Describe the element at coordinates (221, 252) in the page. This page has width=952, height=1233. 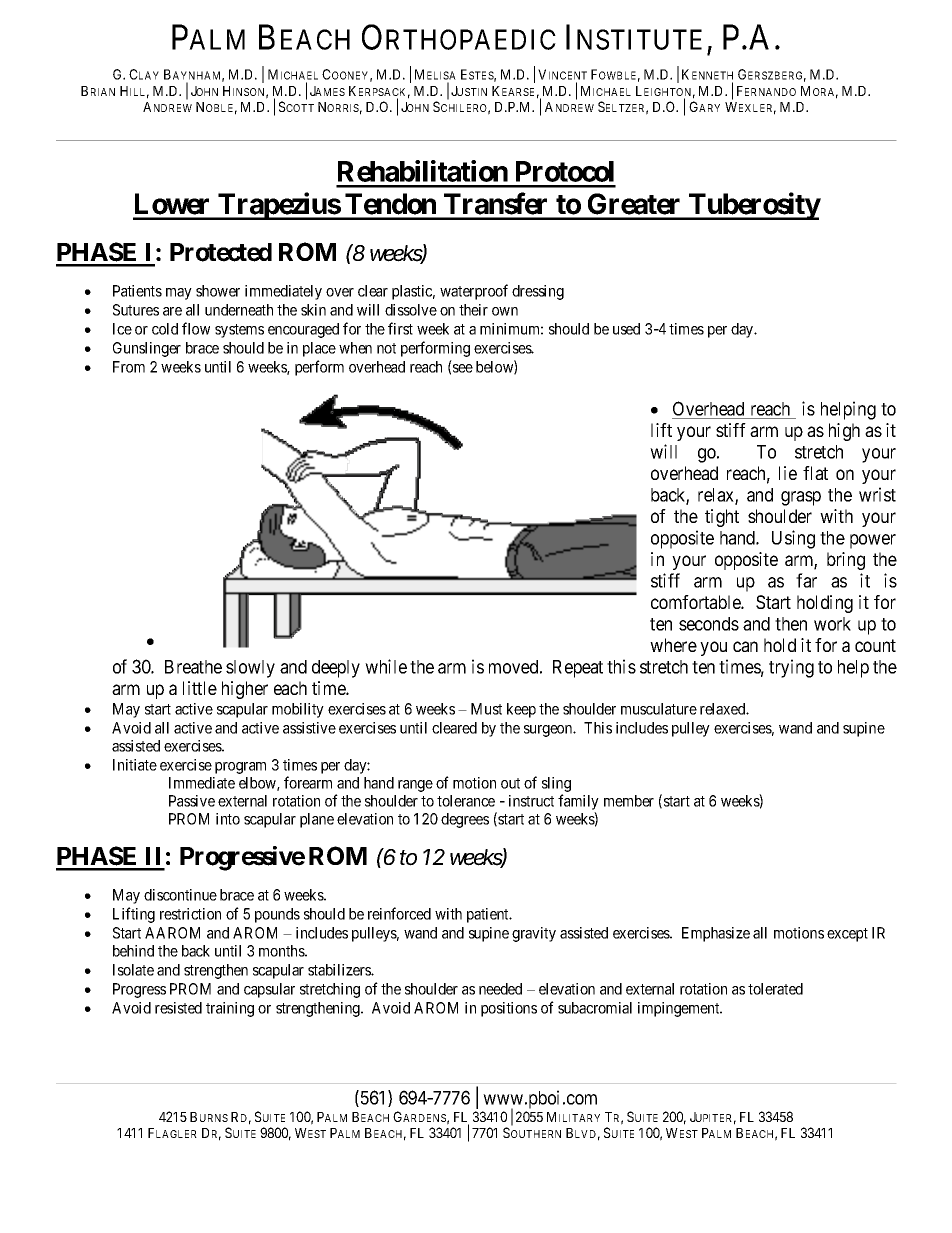
I see `Protected` at that location.
